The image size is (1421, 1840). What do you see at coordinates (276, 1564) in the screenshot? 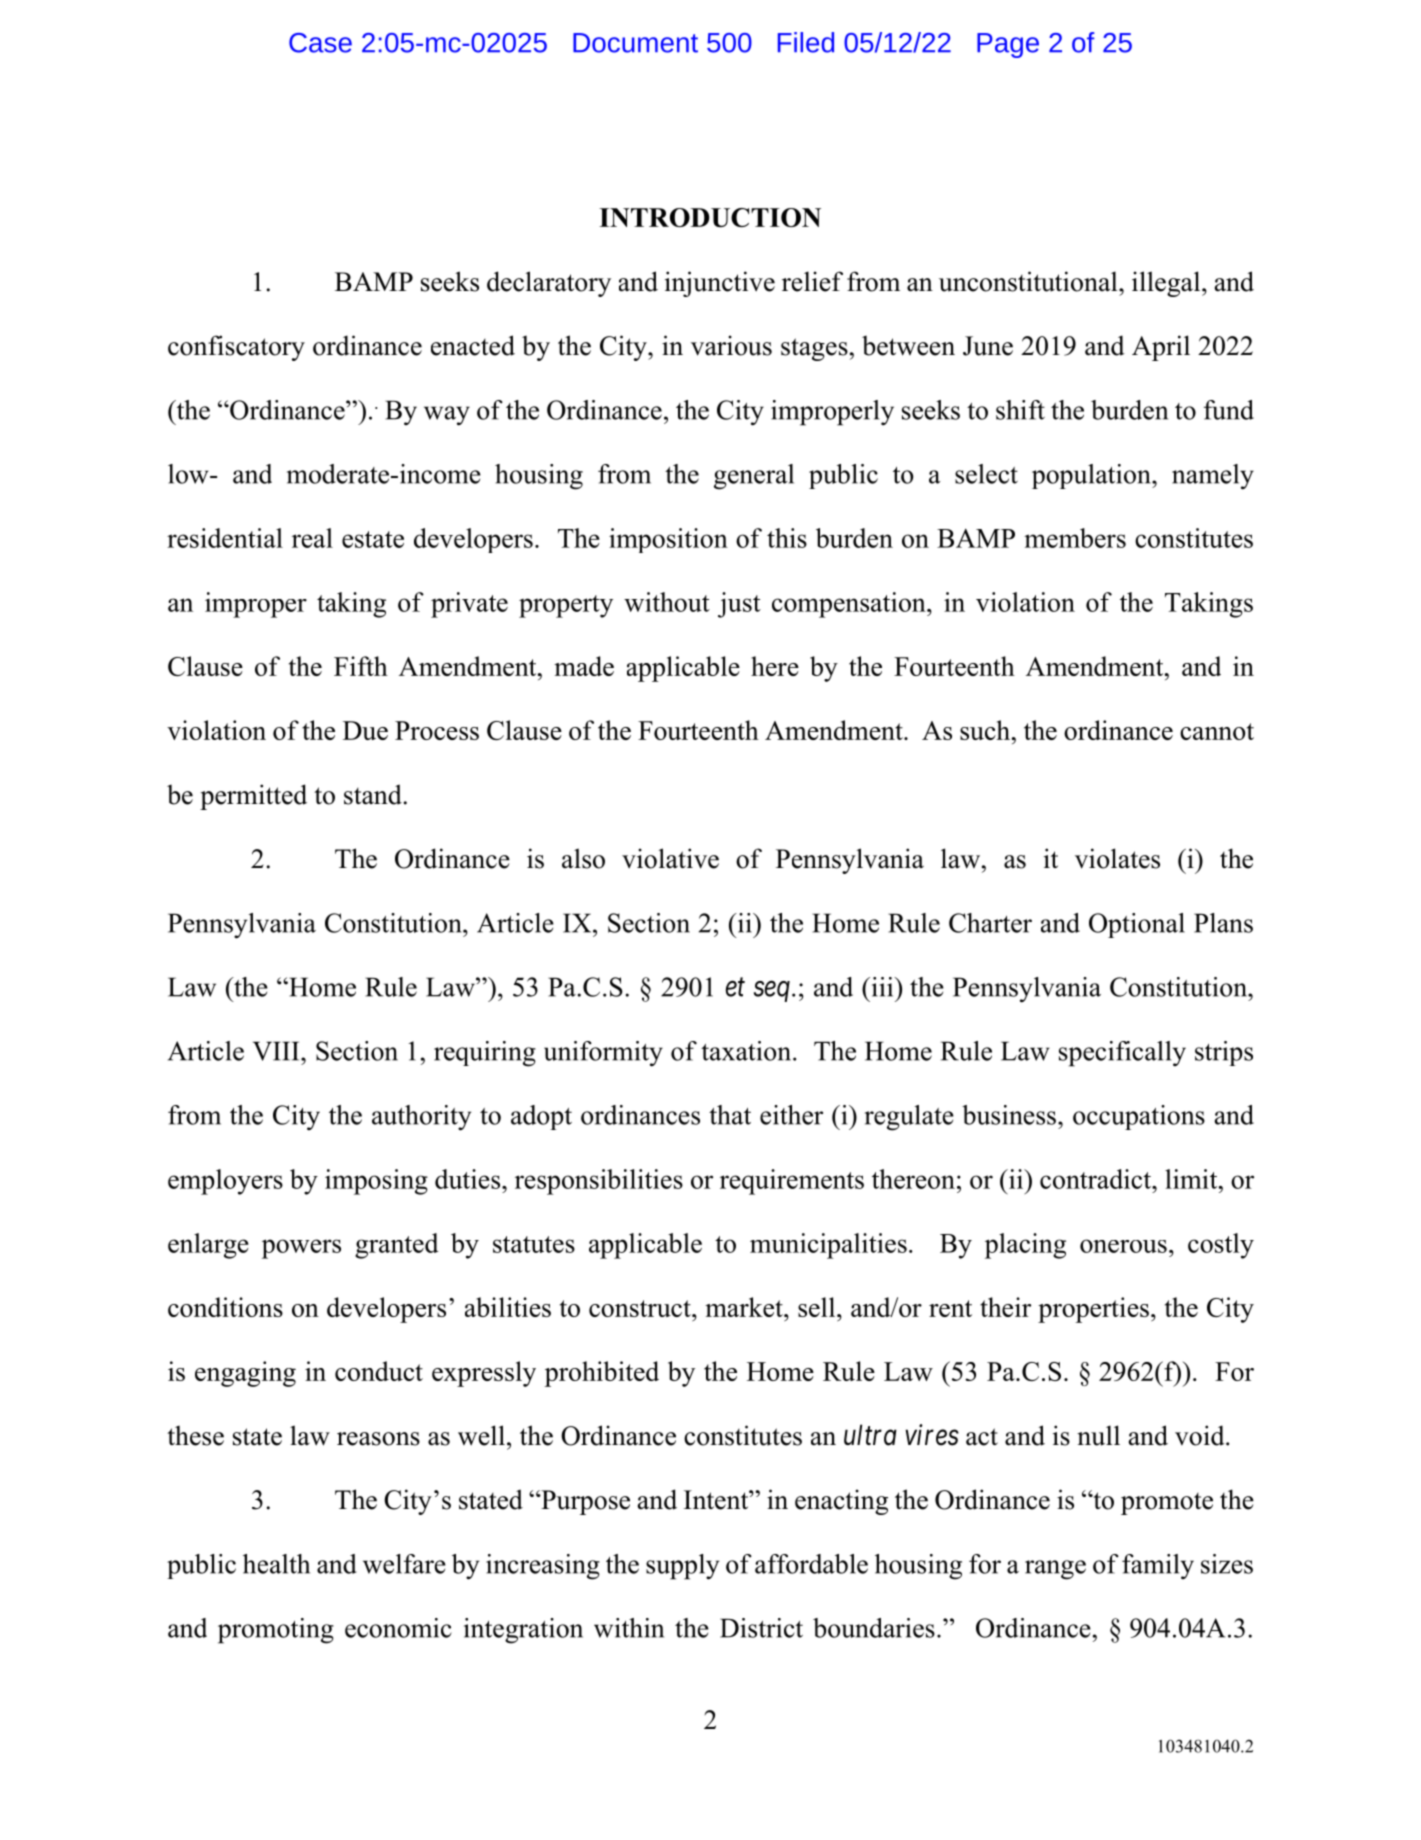
I see `health` at bounding box center [276, 1564].
